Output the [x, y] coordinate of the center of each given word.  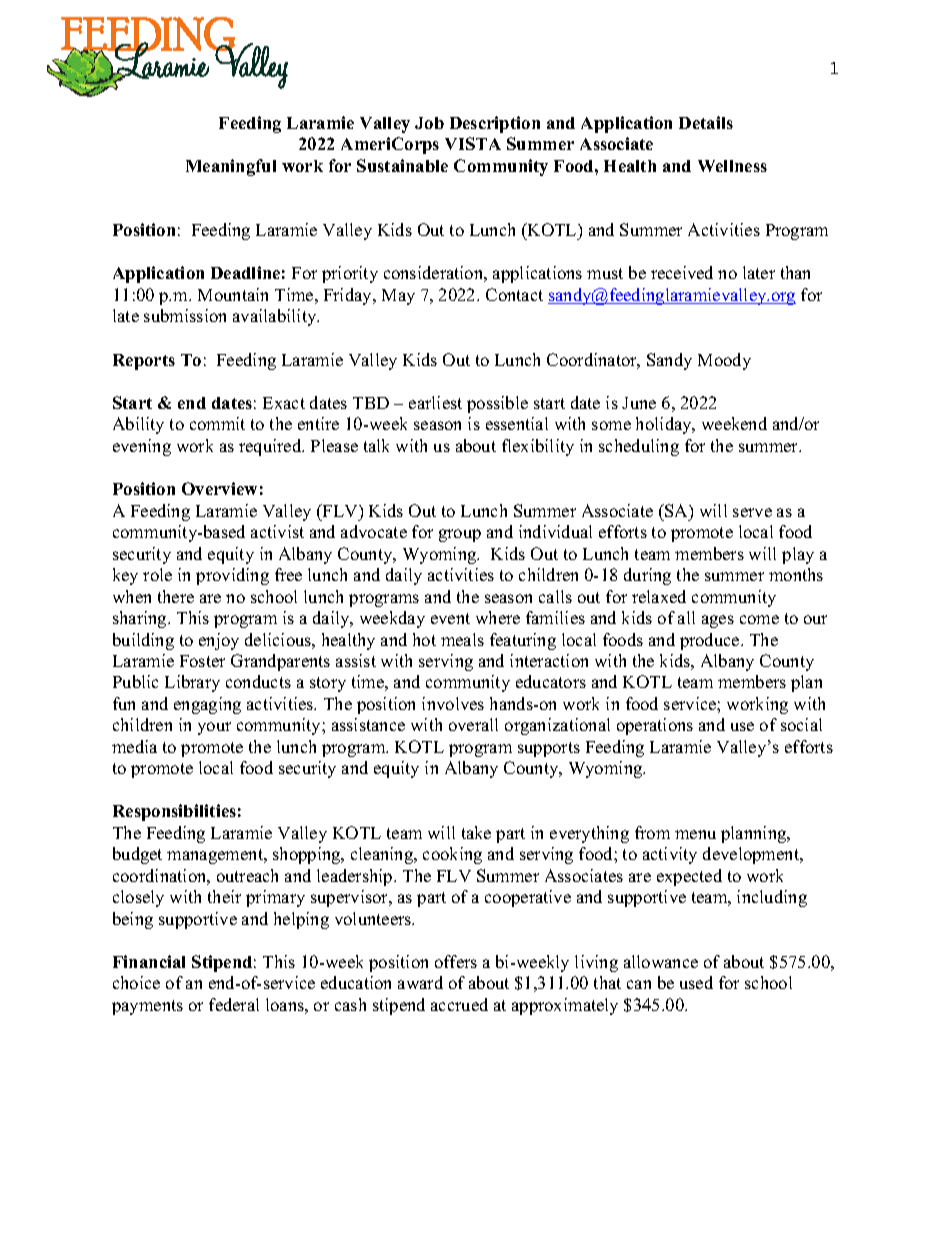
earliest [435, 402]
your [214, 728]
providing [232, 576]
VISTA [473, 143]
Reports [144, 362]
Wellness [732, 166]
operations [655, 726]
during [647, 576]
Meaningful [231, 167]
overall [473, 724]
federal [234, 1004]
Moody [724, 361]
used [696, 982]
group [460, 535]
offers [456, 961]
